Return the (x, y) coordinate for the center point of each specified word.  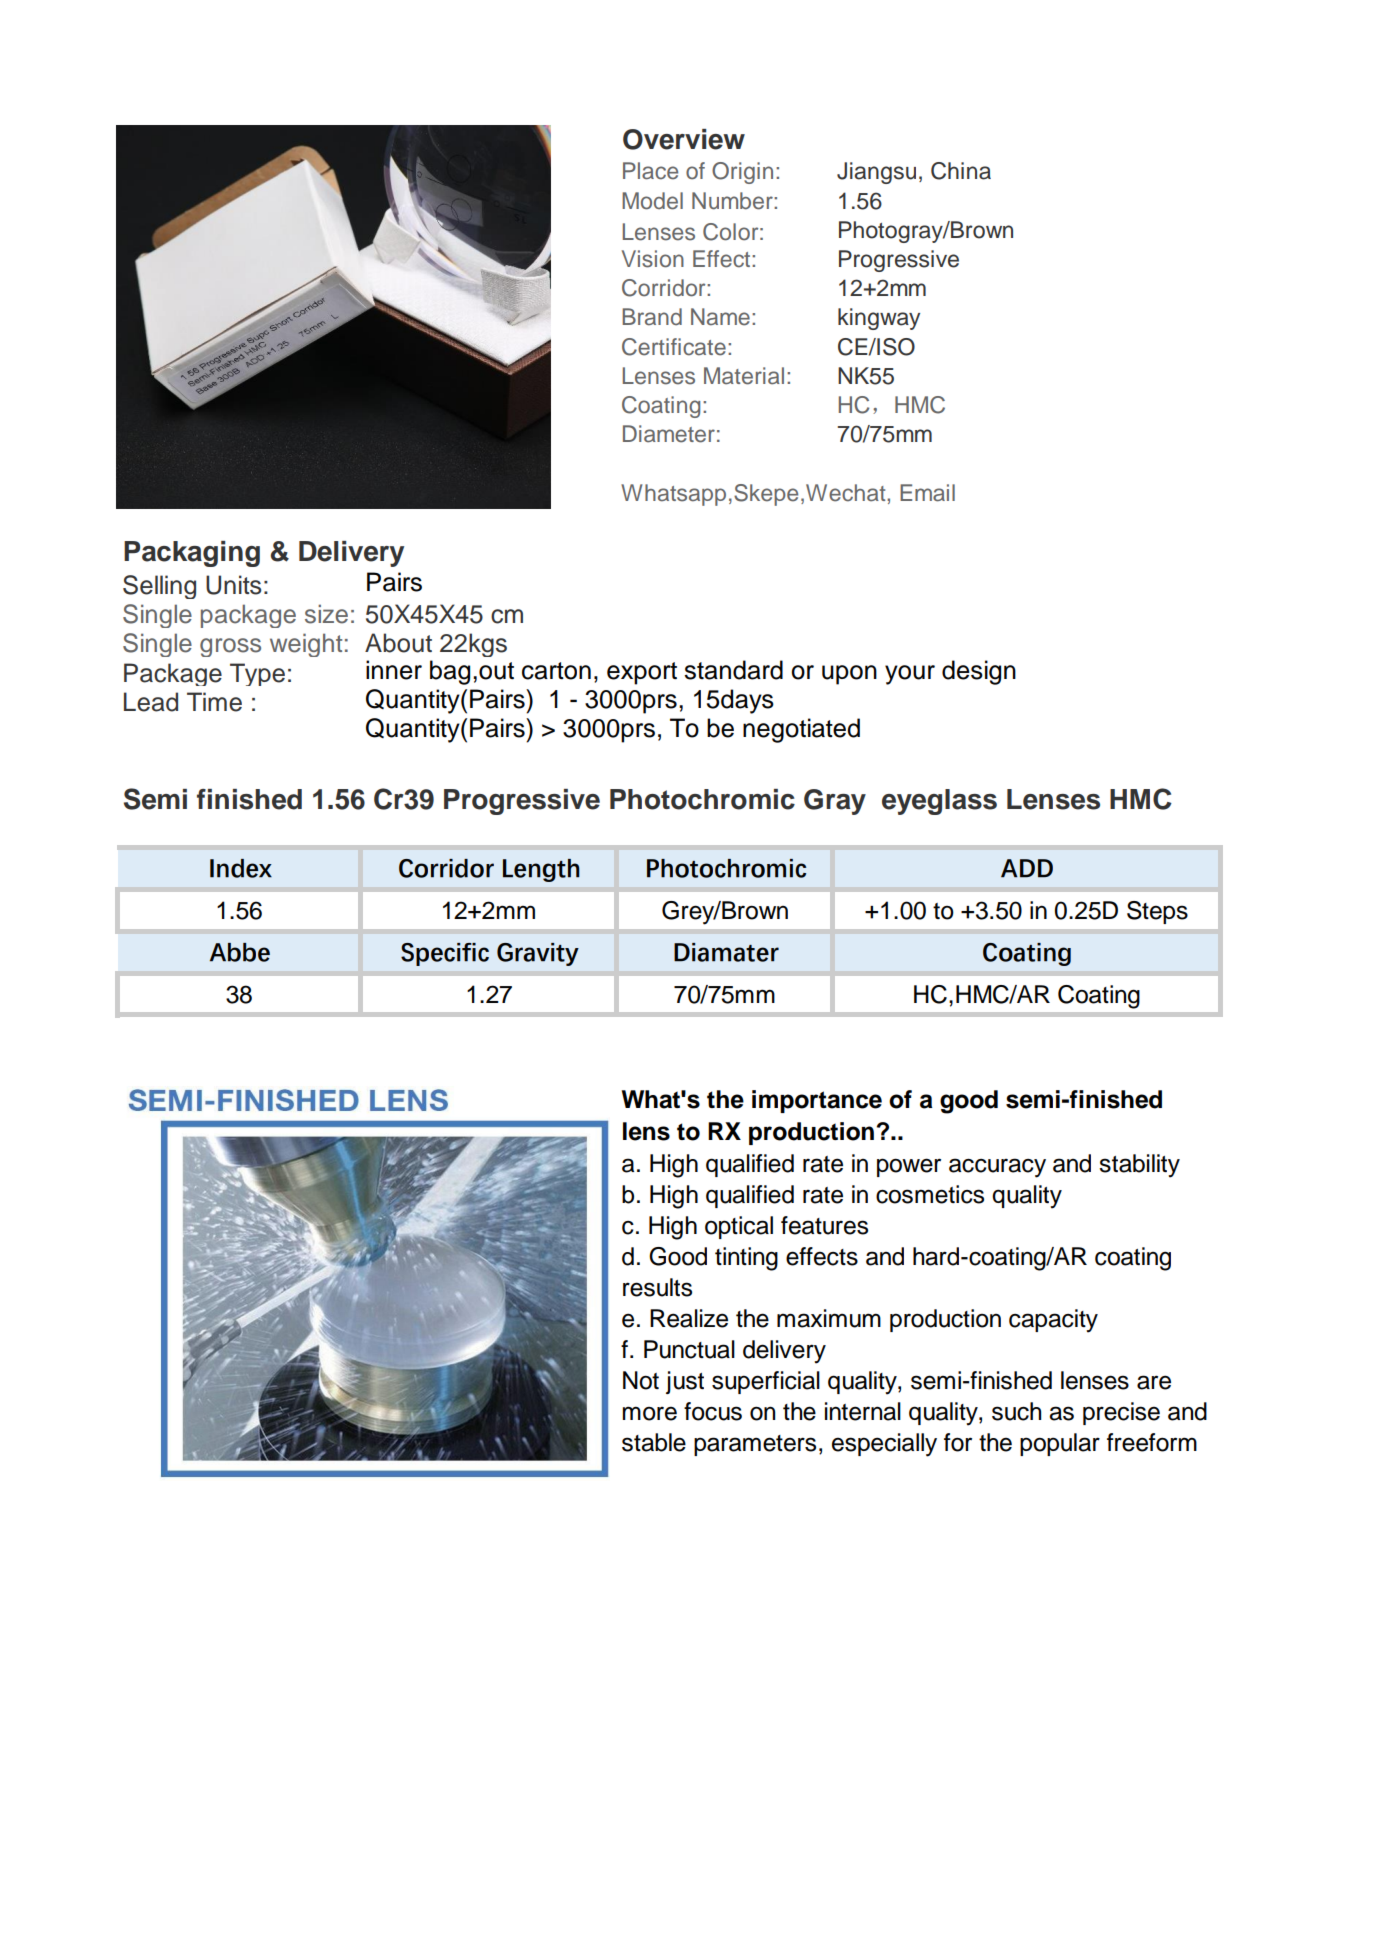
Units (233, 585)
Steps (1157, 912)
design (979, 672)
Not (641, 1380)
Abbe (240, 952)
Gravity (538, 954)
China (961, 171)
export (642, 673)
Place (650, 171)
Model (652, 201)
